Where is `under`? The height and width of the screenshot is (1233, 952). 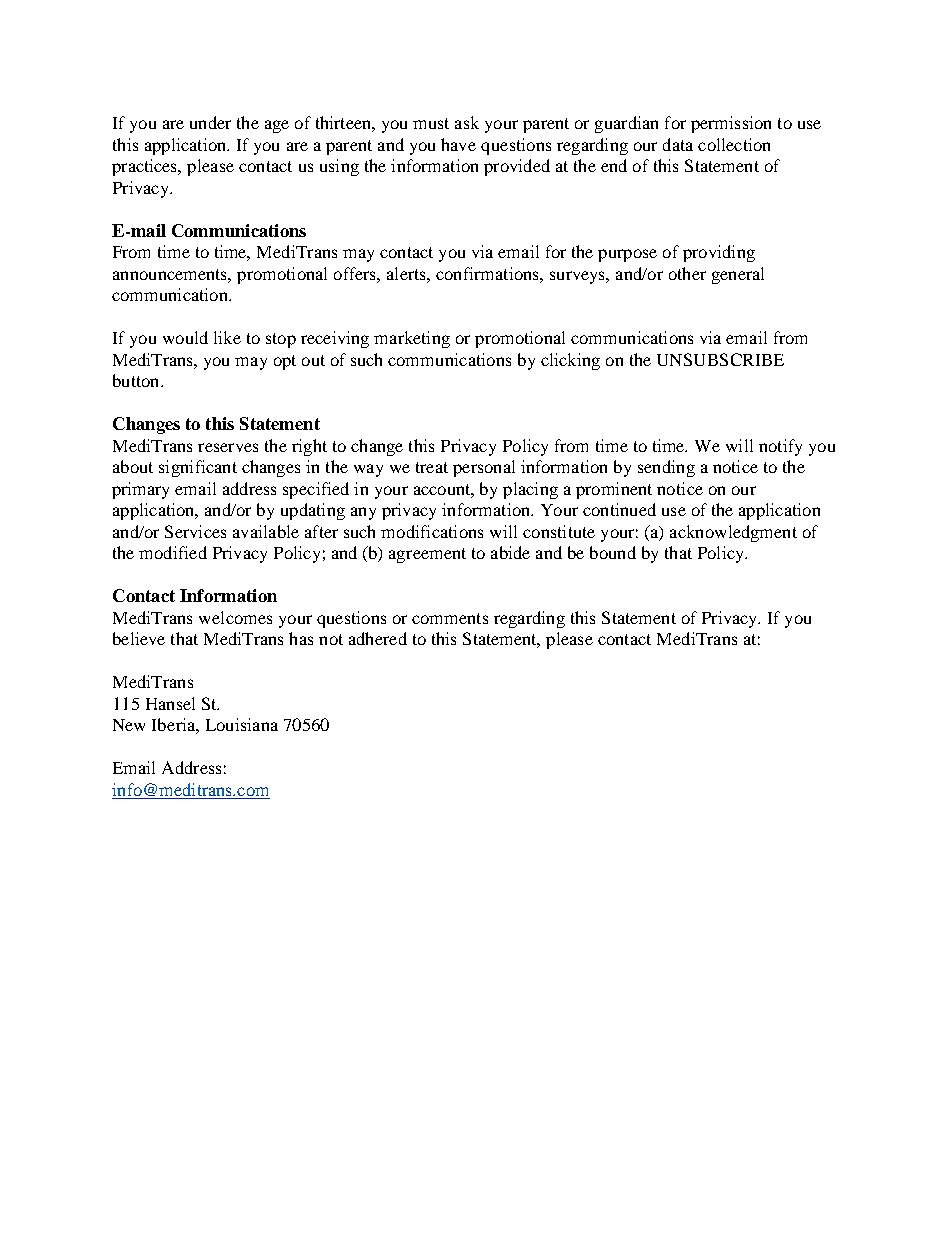
under is located at coordinates (210, 122).
